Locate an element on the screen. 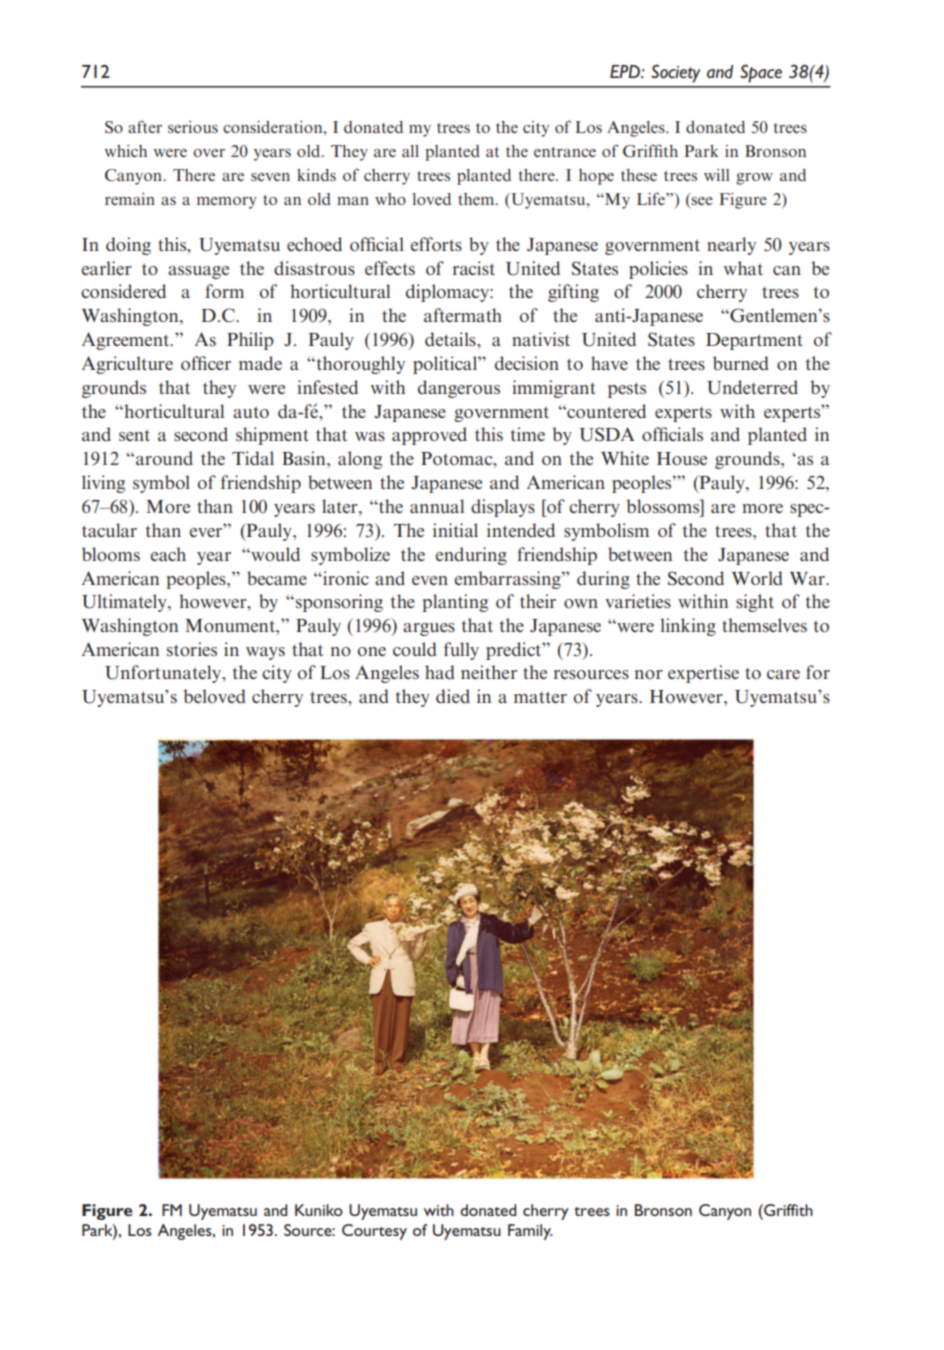 The height and width of the screenshot is (1350, 944). Family is located at coordinates (530, 1232).
